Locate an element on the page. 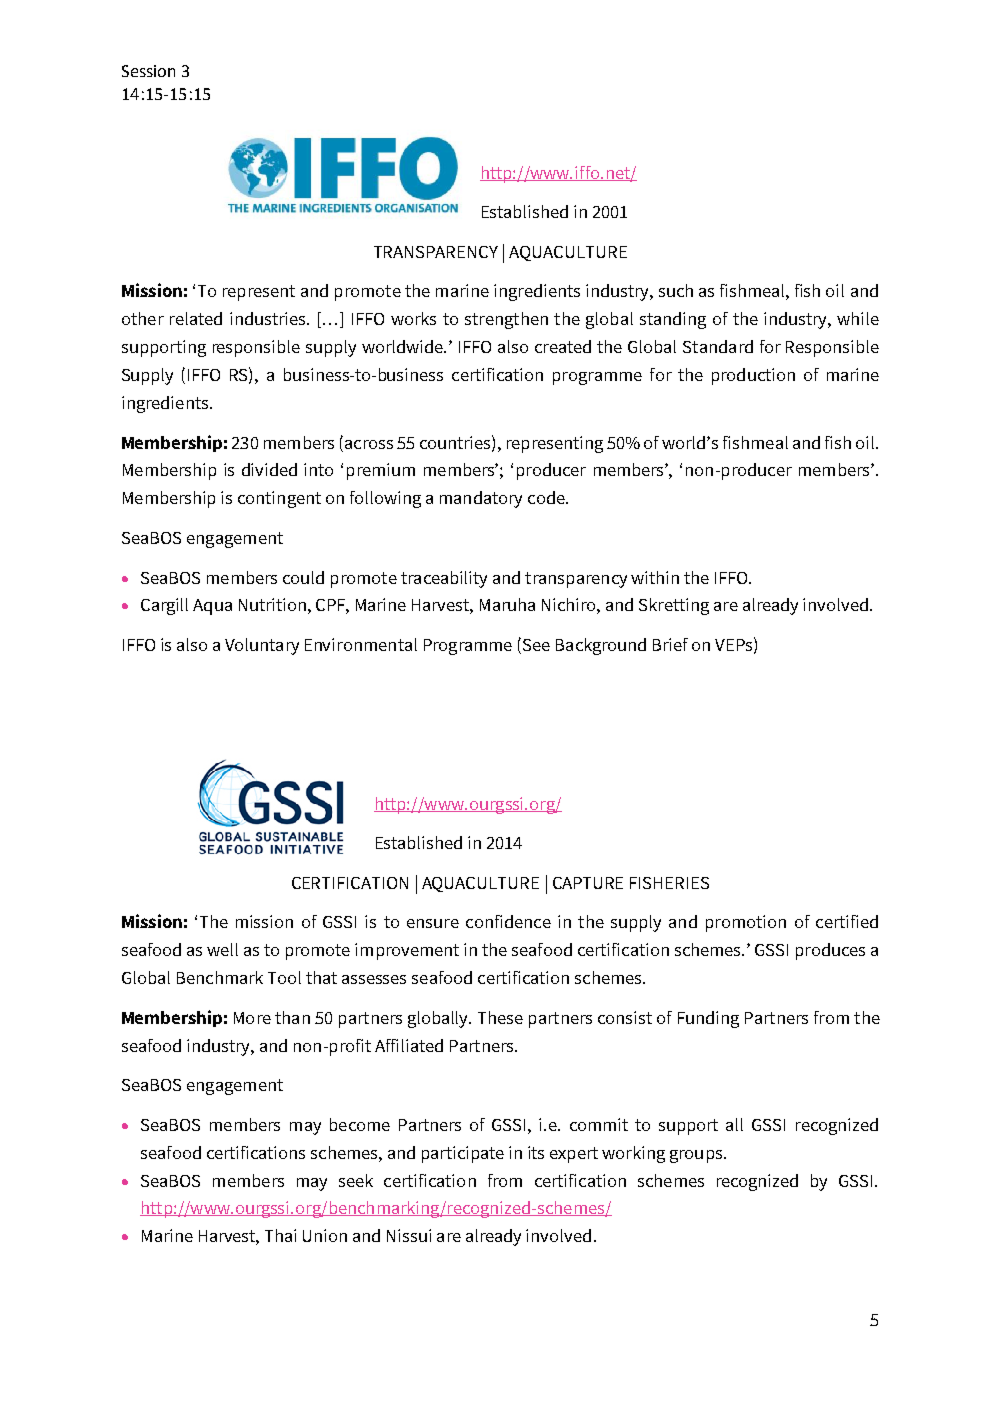 This page has height=1414, width=1000. Background is located at coordinates (601, 646).
